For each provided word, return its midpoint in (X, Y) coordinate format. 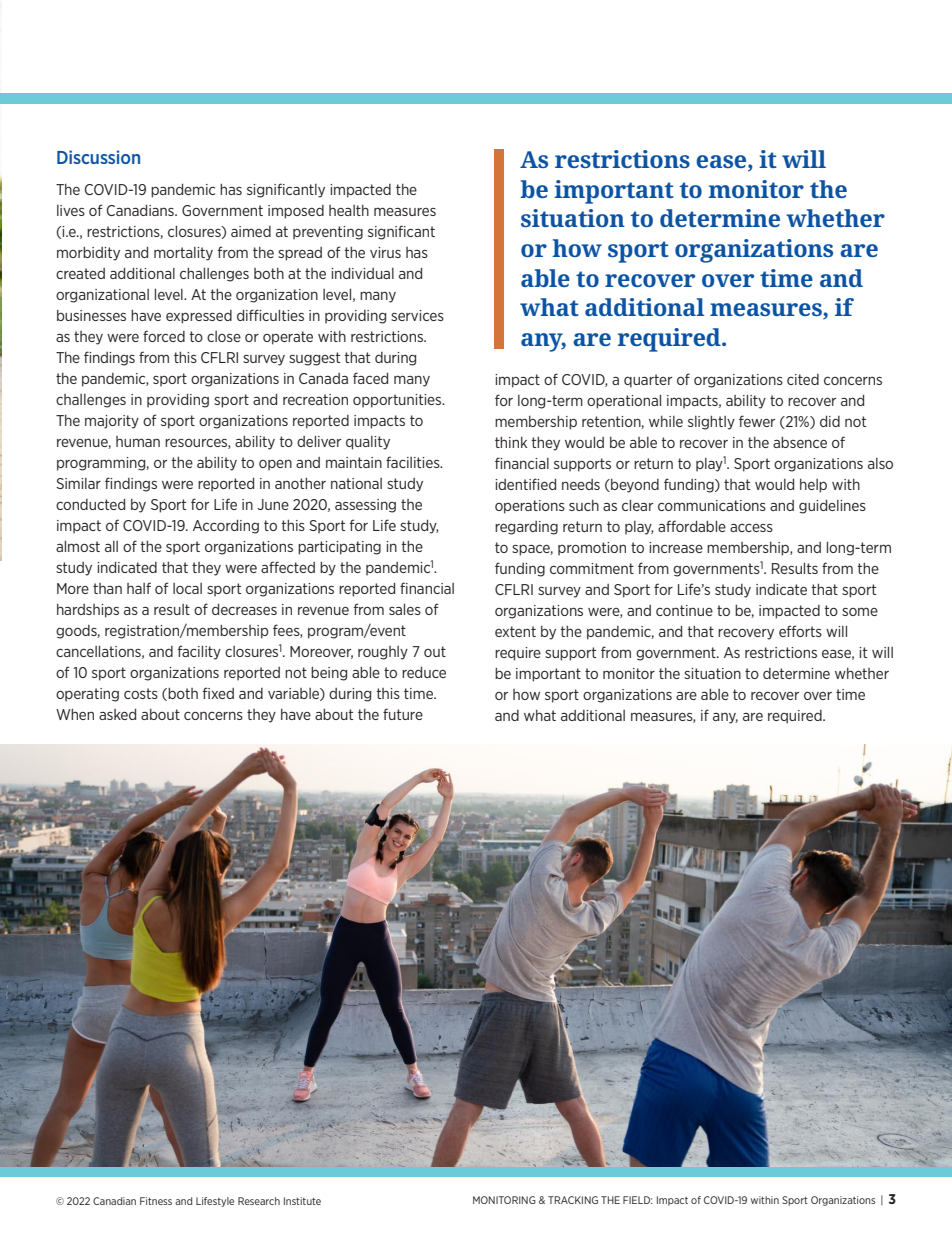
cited (803, 379)
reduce (424, 672)
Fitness (156, 1201)
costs (141, 693)
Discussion (98, 157)
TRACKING (573, 1200)
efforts (800, 631)
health (349, 210)
